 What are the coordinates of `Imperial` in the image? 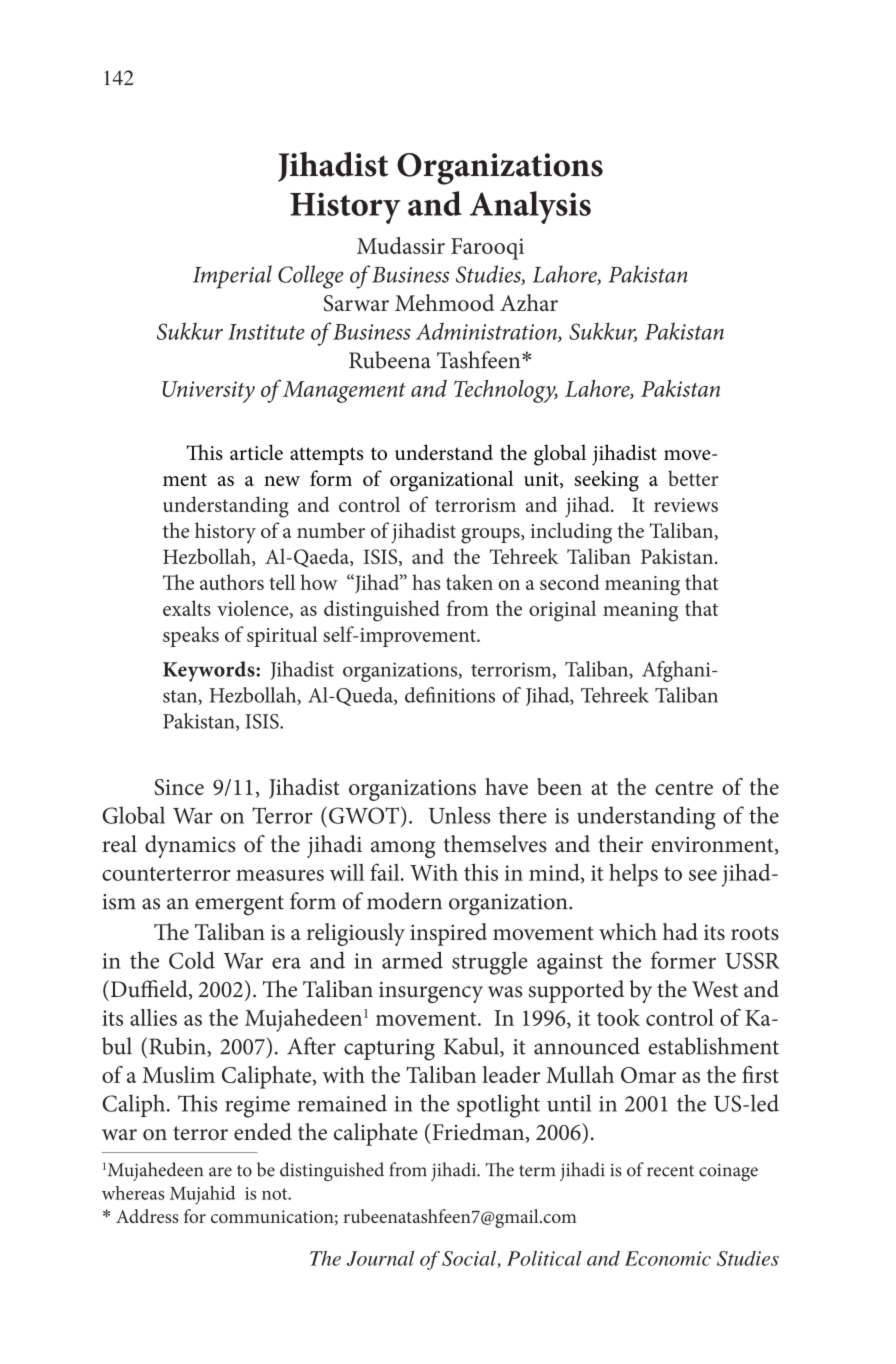 It's located at (232, 277).
